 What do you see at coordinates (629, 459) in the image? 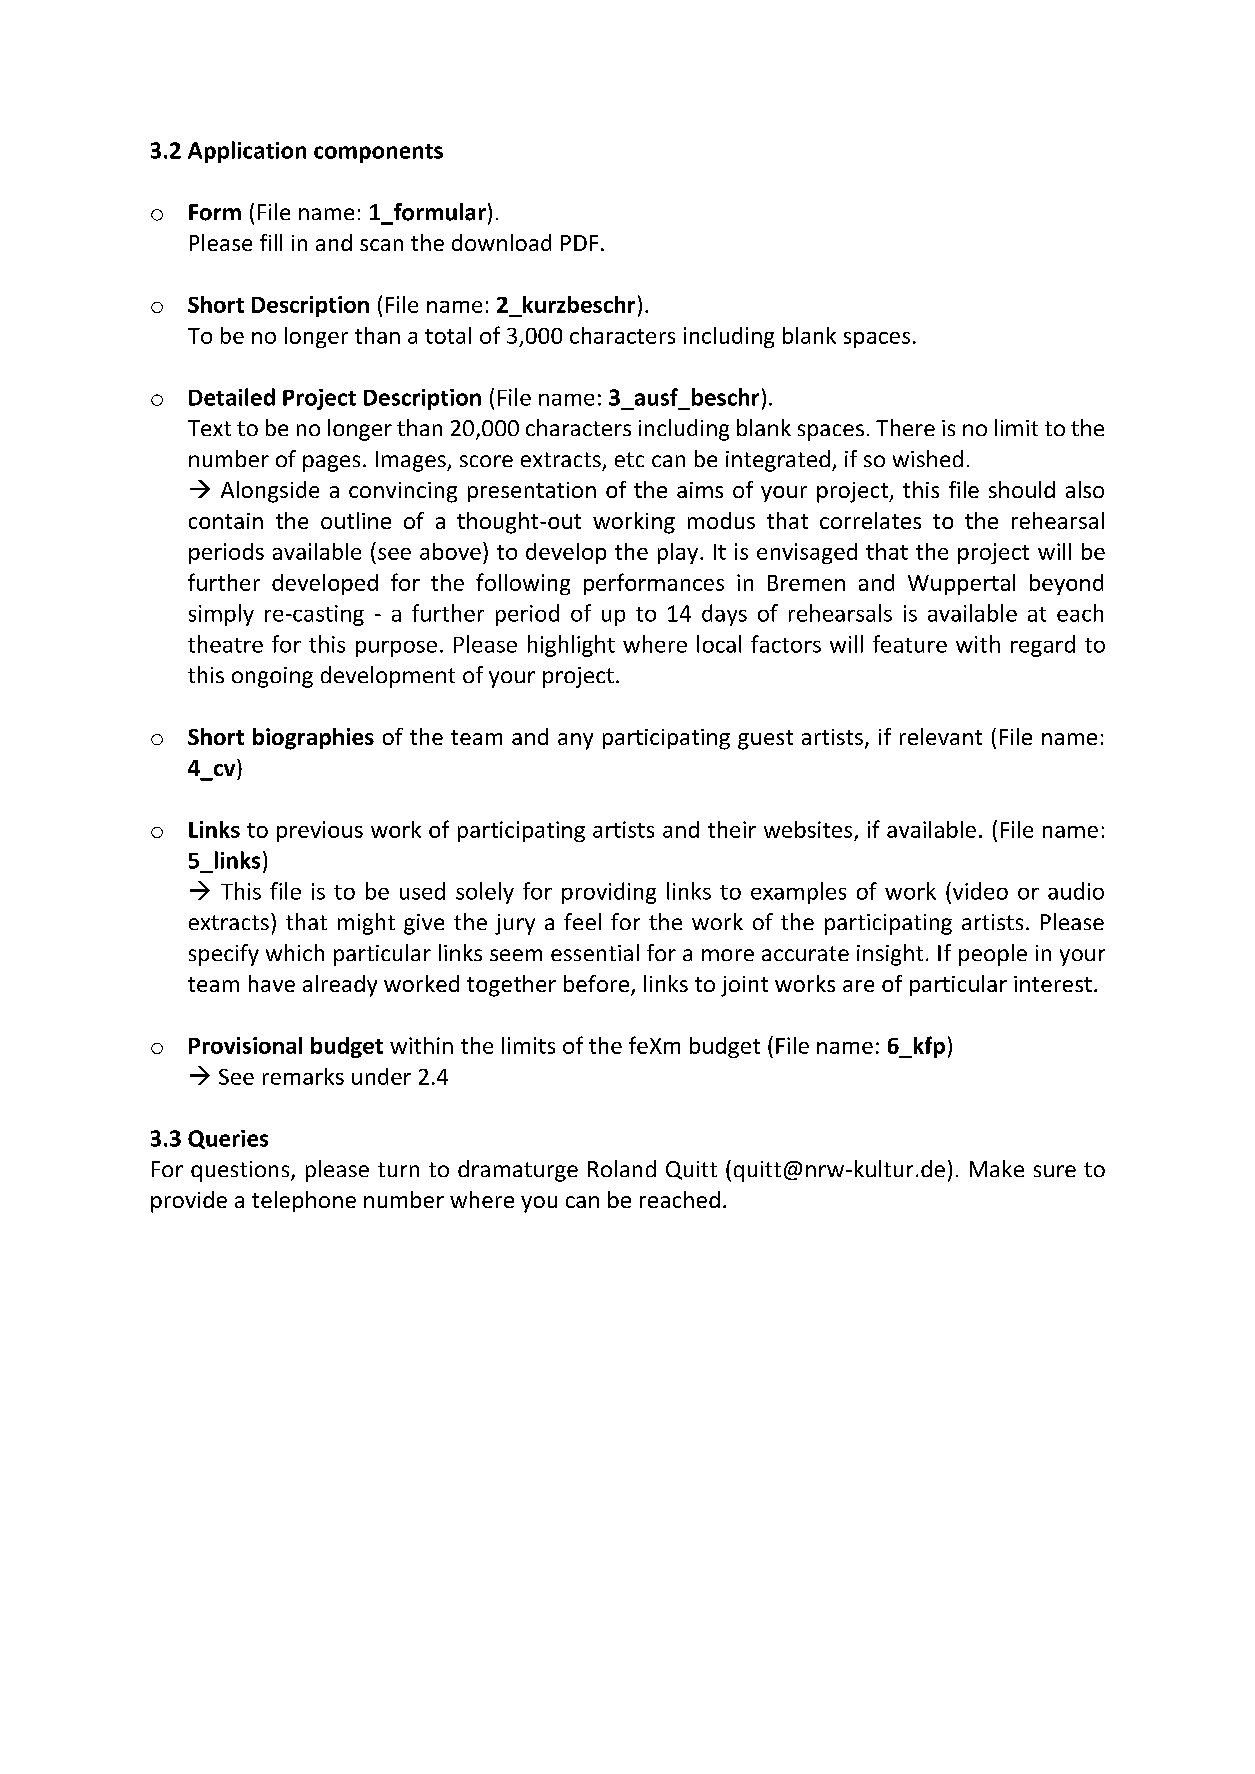
I see `etc` at bounding box center [629, 459].
